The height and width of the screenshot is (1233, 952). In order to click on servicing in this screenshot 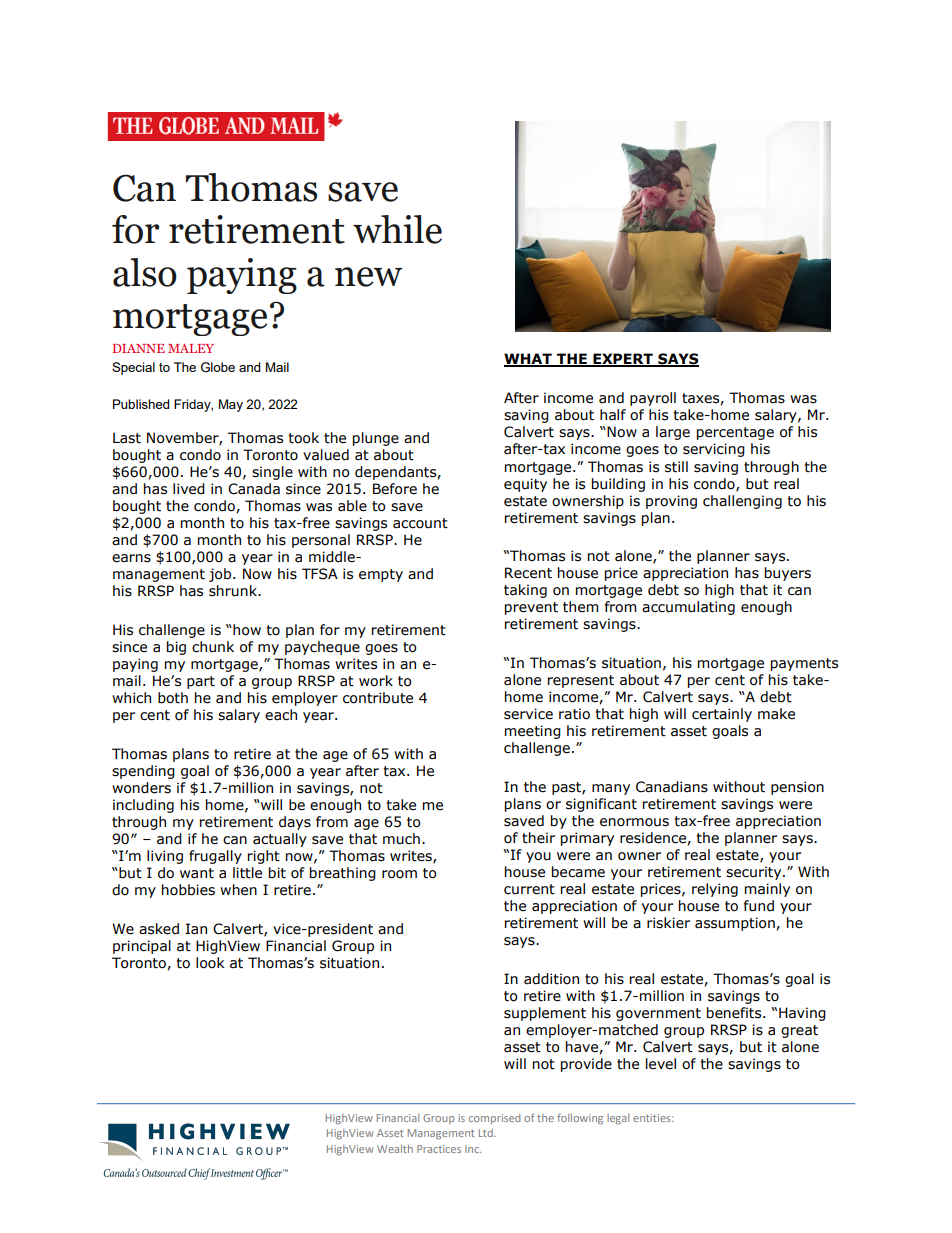, I will do `click(714, 450)`.
